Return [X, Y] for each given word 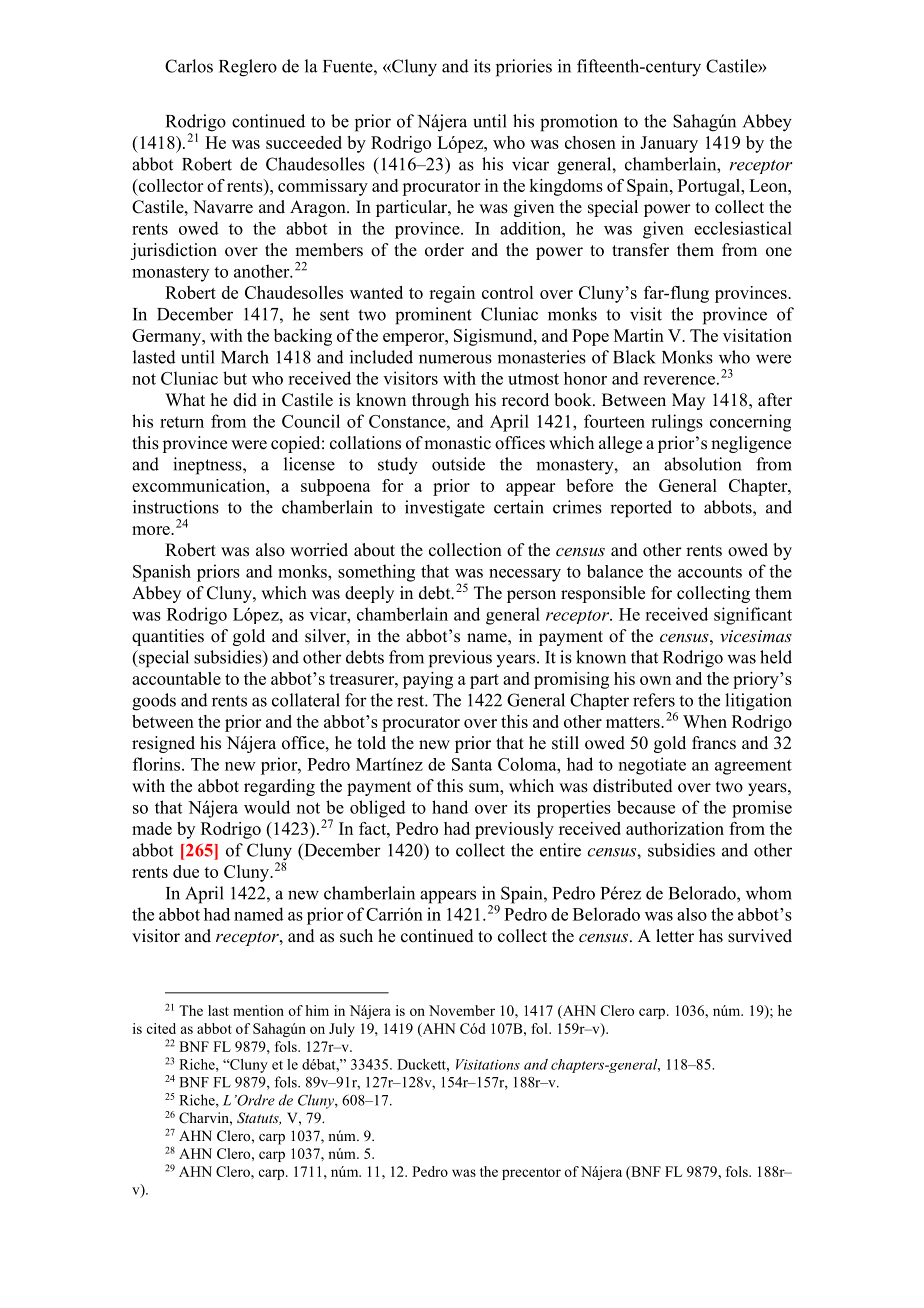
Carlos [189, 66]
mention [258, 1010]
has [711, 936]
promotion [579, 123]
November [462, 1010]
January [669, 144]
